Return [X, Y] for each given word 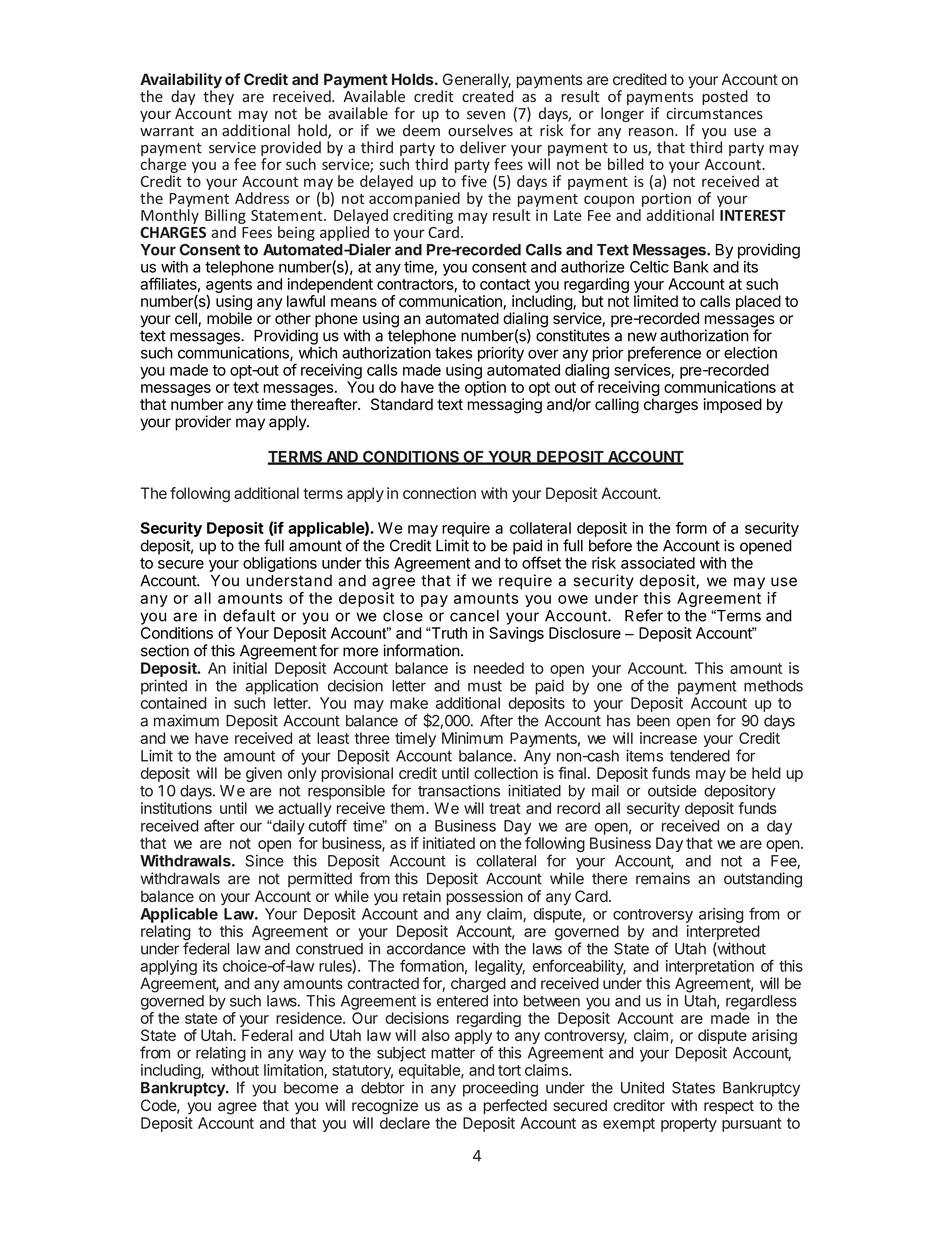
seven [486, 115]
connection [439, 493]
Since [265, 861]
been [653, 721]
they [218, 96]
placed [758, 302]
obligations [280, 564]
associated [658, 563]
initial [250, 668]
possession [484, 897]
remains [663, 878]
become [311, 1088]
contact [505, 284]
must [485, 686]
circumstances [714, 113]
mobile [229, 317]
